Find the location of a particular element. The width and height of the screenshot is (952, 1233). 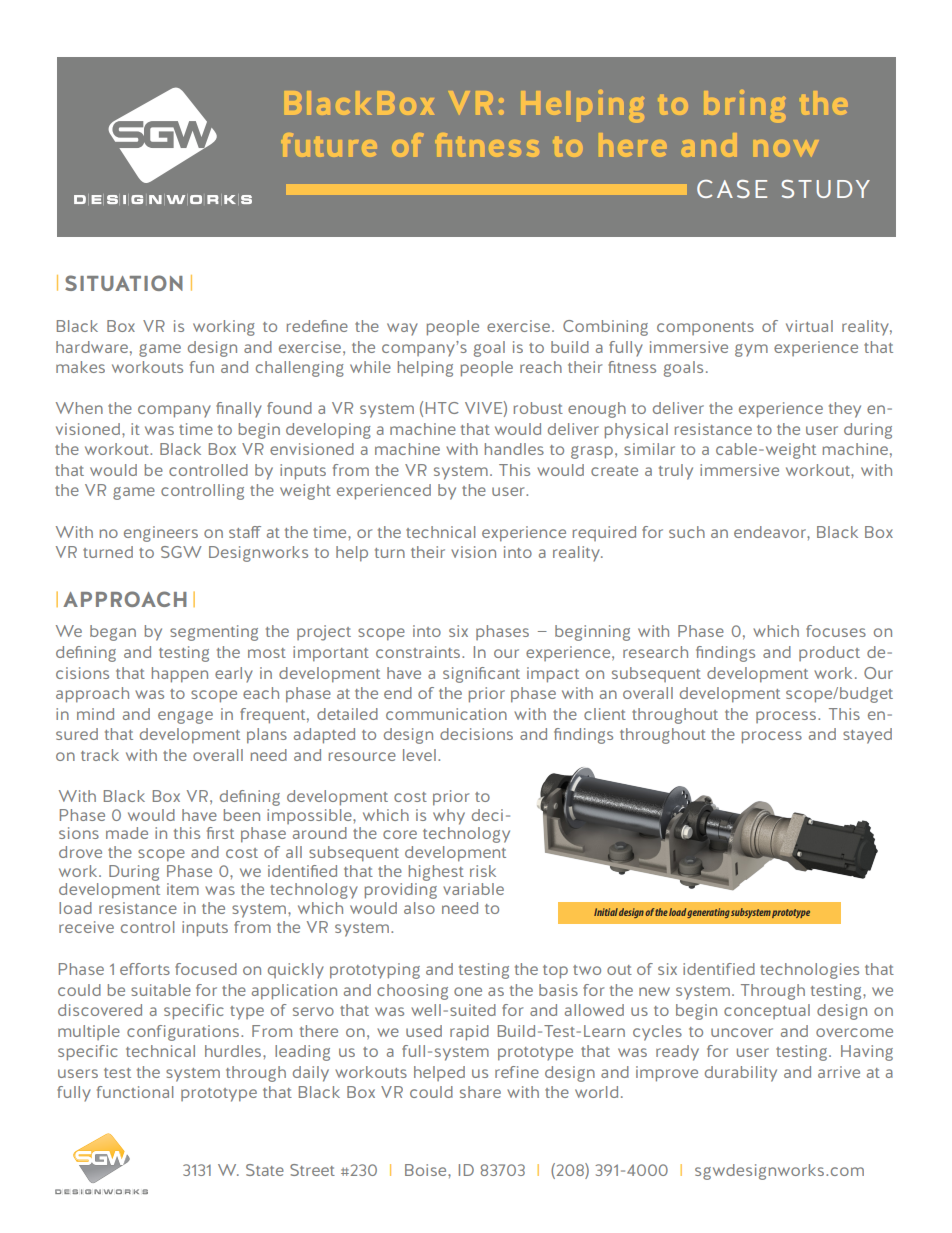

endeavor is located at coordinates (771, 532).
